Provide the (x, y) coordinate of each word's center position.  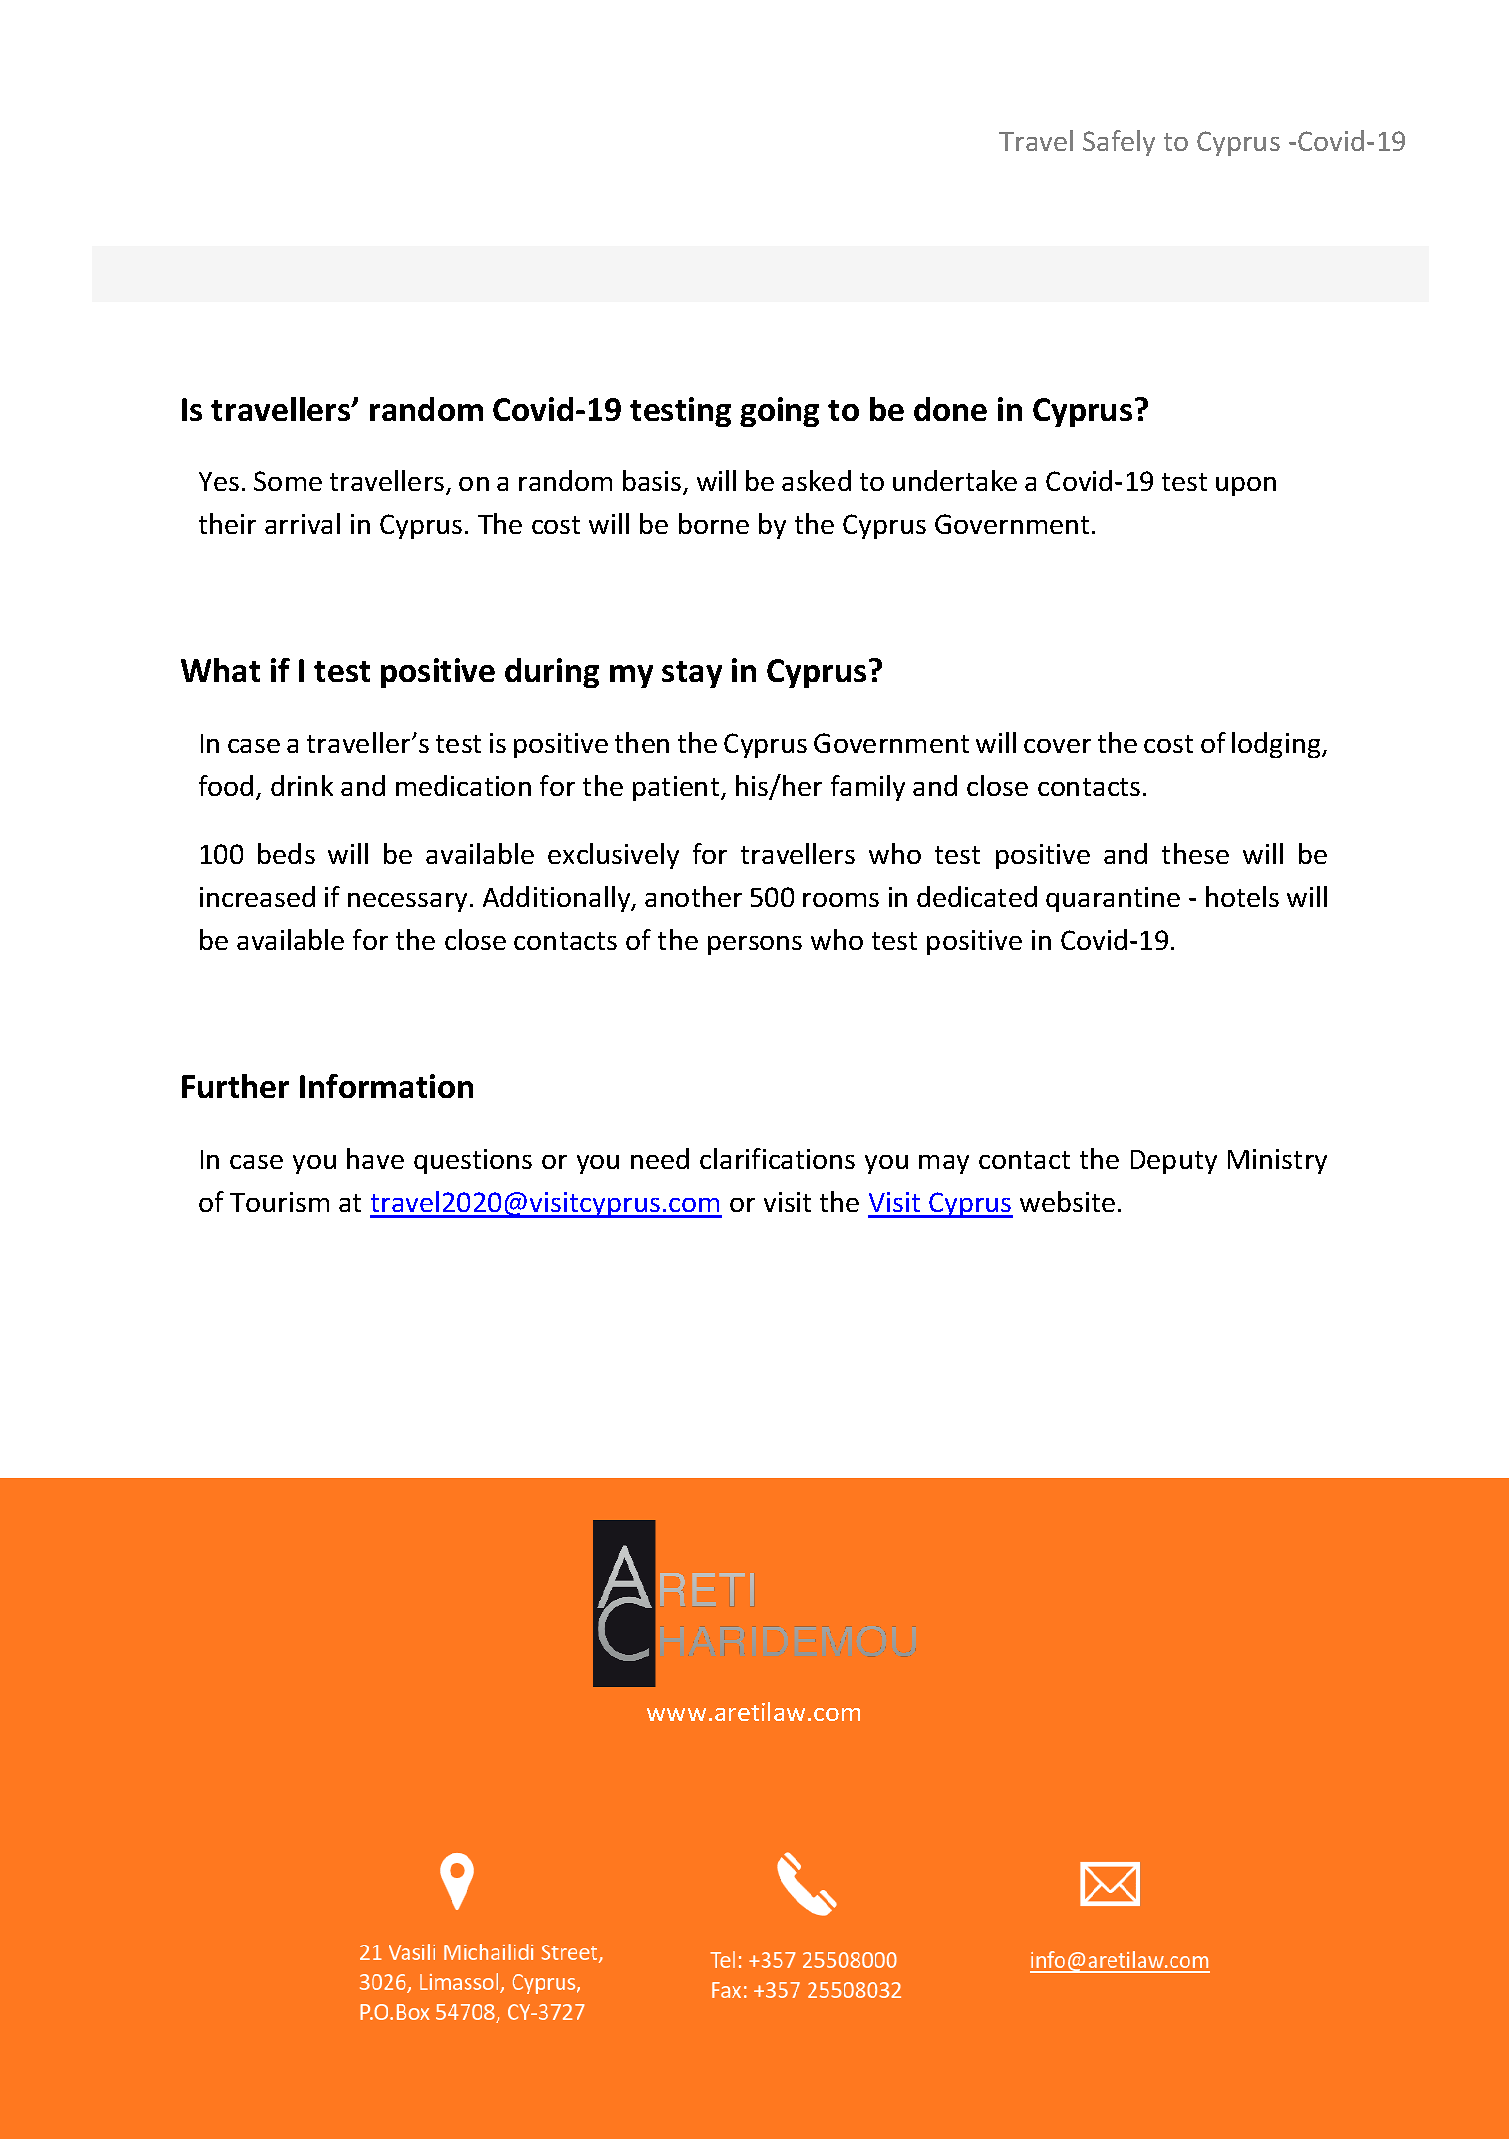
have (375, 1158)
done (950, 409)
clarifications (777, 1158)
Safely (1119, 143)
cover (1057, 746)
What (220, 670)
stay (692, 674)
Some (288, 481)
